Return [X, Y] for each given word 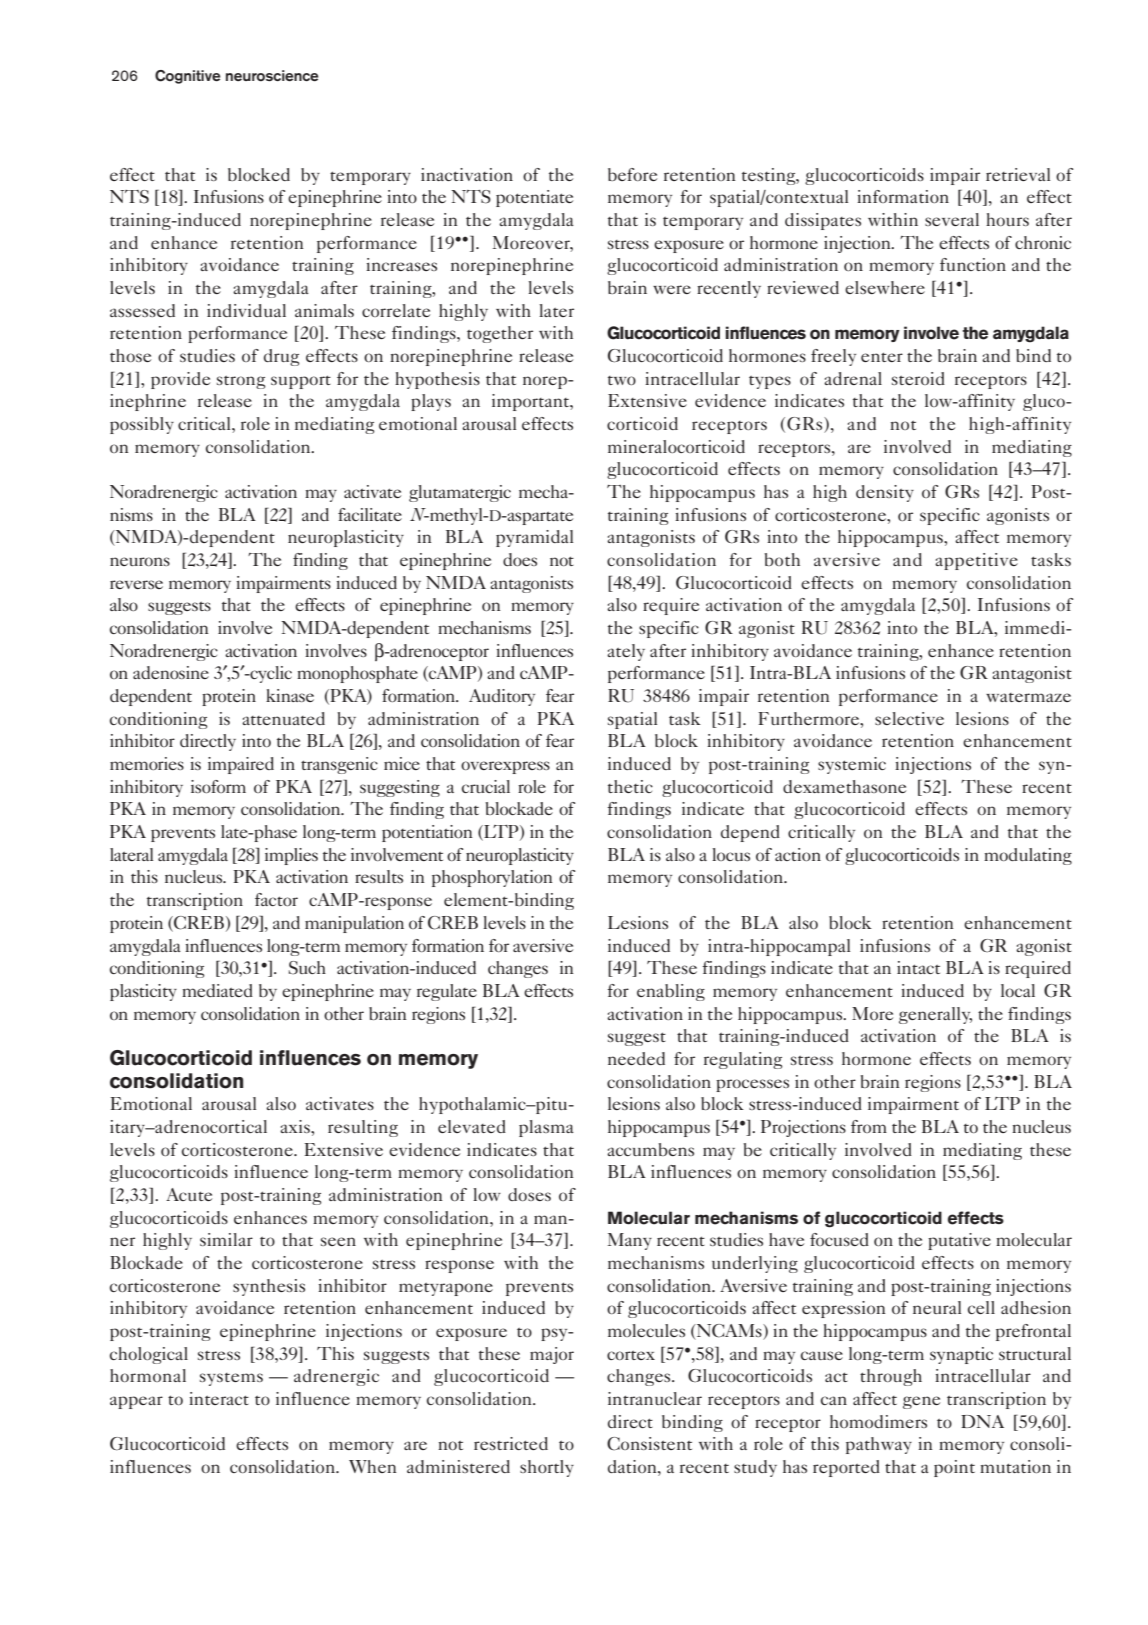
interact [219, 1398]
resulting [363, 1128]
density [885, 493]
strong [241, 382]
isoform [218, 786]
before [632, 174]
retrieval [1018, 174]
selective [909, 718]
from [869, 1126]
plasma [546, 1128]
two [622, 380]
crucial [486, 786]
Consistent [649, 1444]
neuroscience [272, 76]
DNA [982, 1421]
